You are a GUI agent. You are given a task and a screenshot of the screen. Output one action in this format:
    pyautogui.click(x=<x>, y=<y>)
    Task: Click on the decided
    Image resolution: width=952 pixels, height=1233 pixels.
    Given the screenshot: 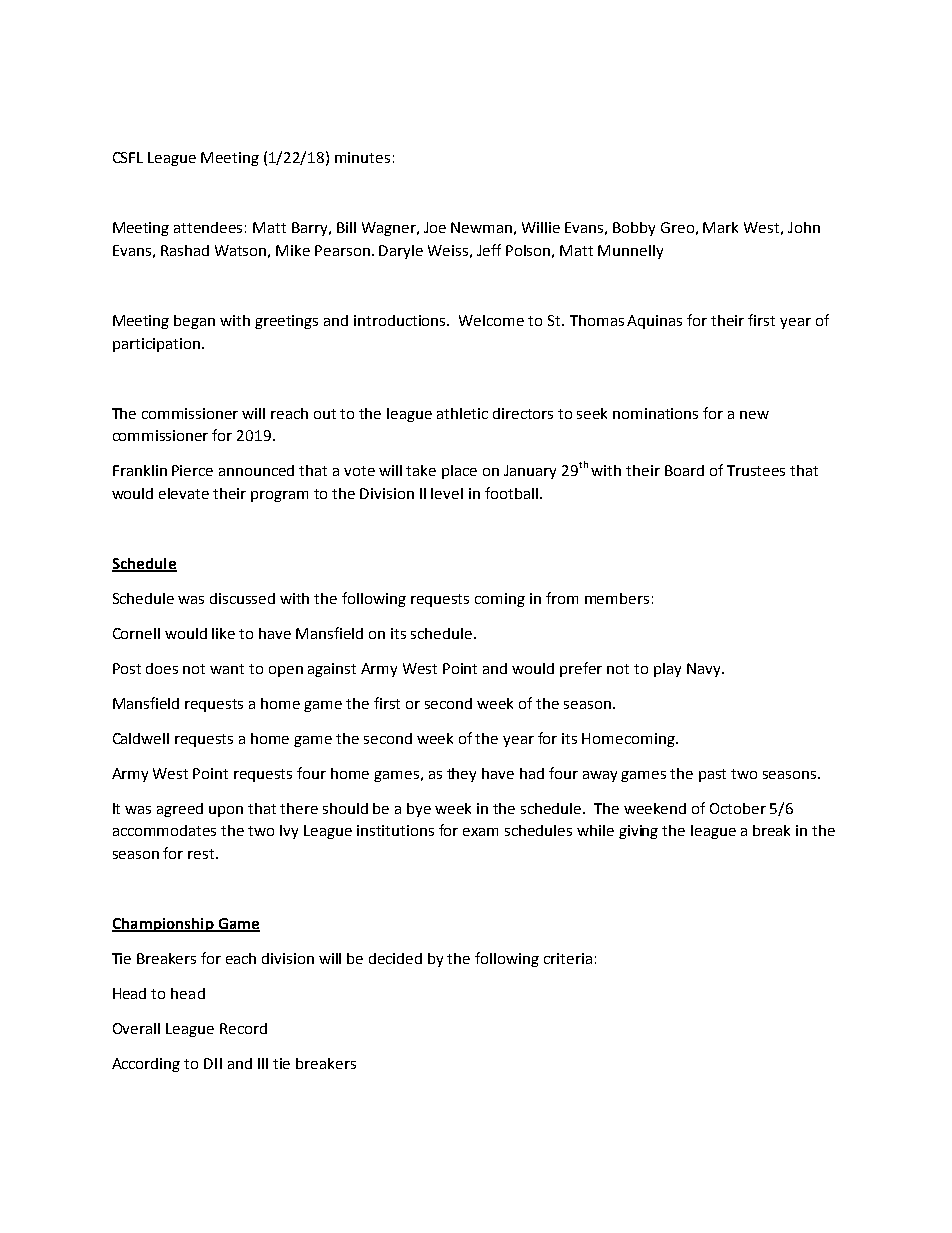 What is the action you would take?
    pyautogui.click(x=395, y=958)
